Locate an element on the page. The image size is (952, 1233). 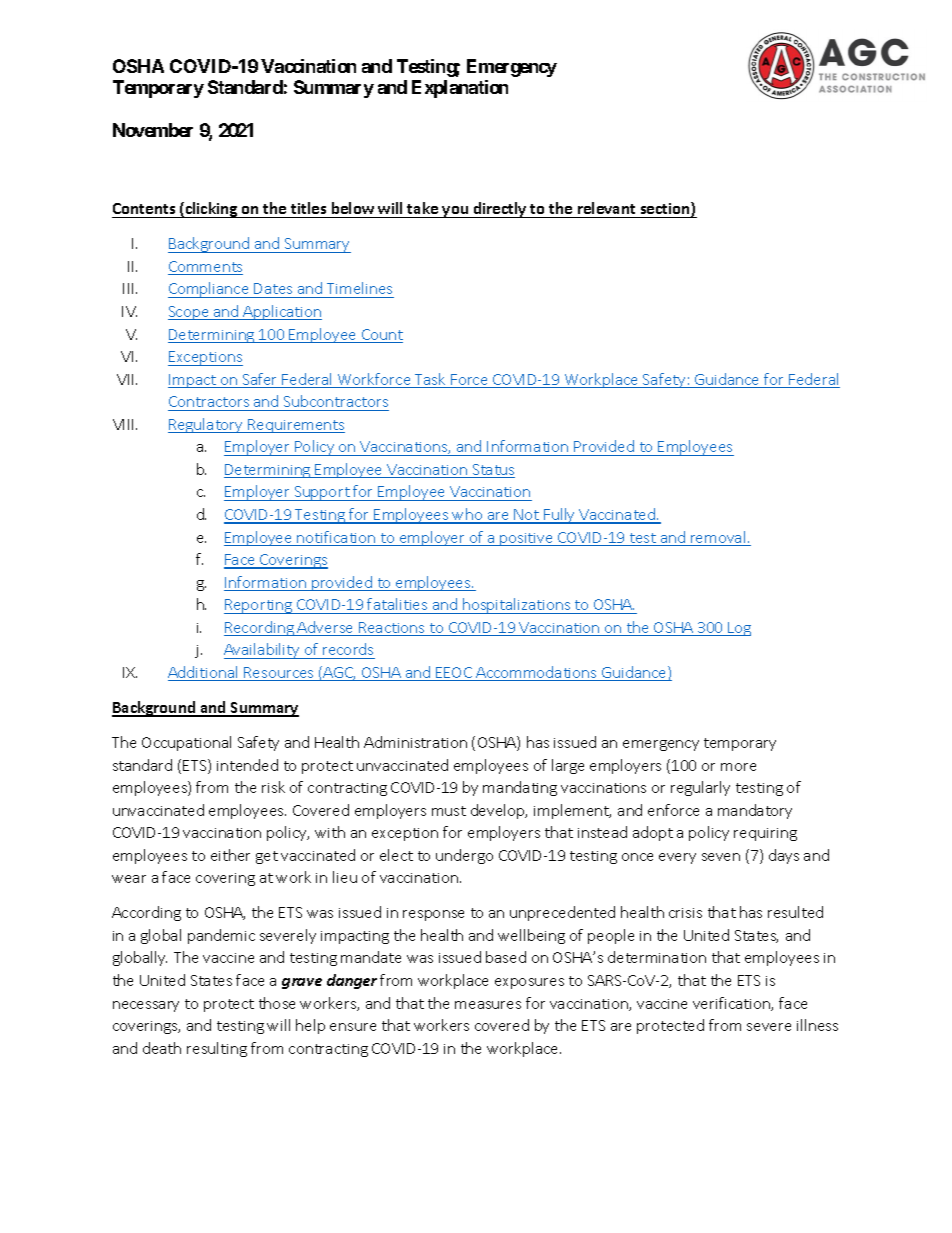
more is located at coordinates (738, 767).
